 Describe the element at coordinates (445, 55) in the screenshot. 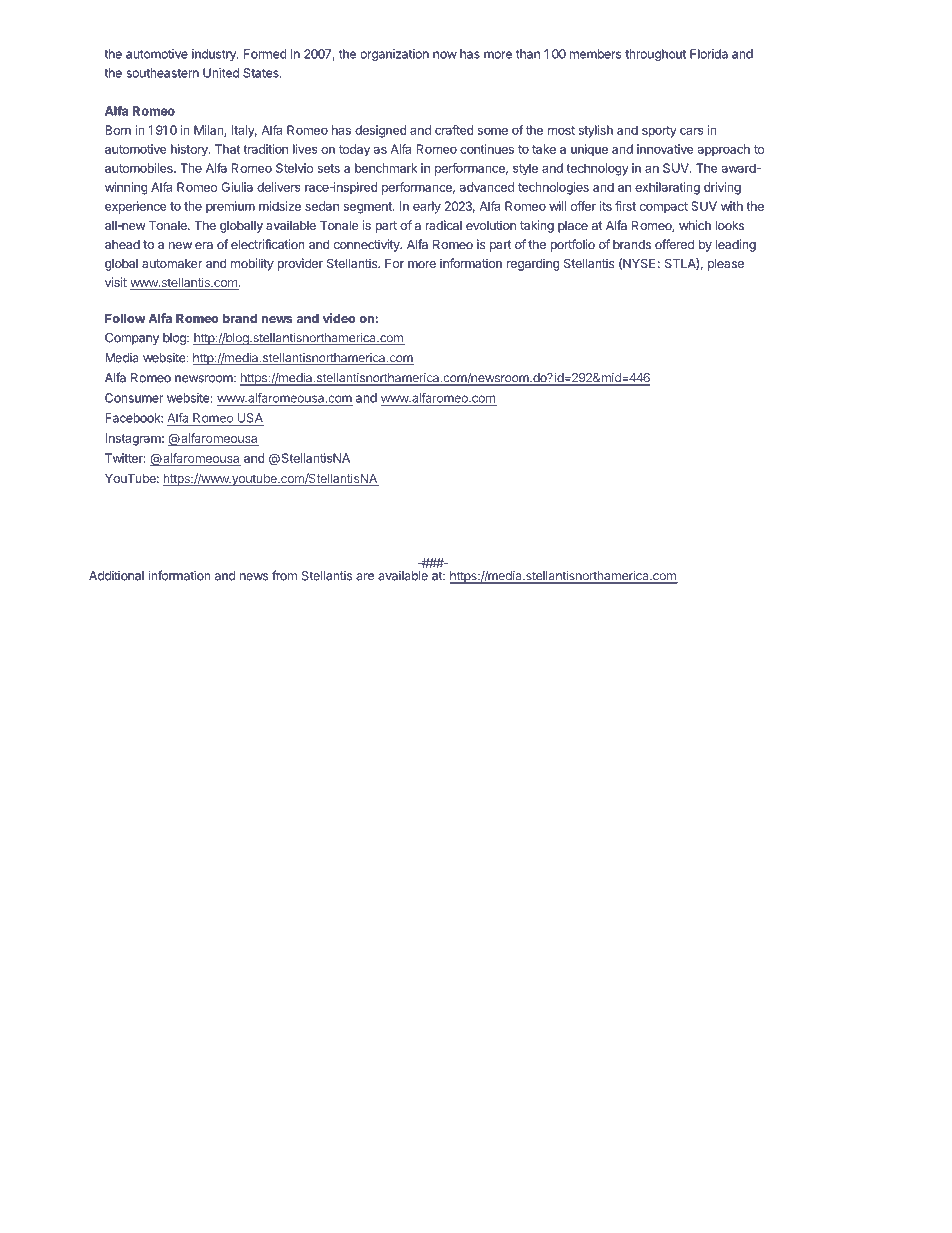

I see `now` at that location.
